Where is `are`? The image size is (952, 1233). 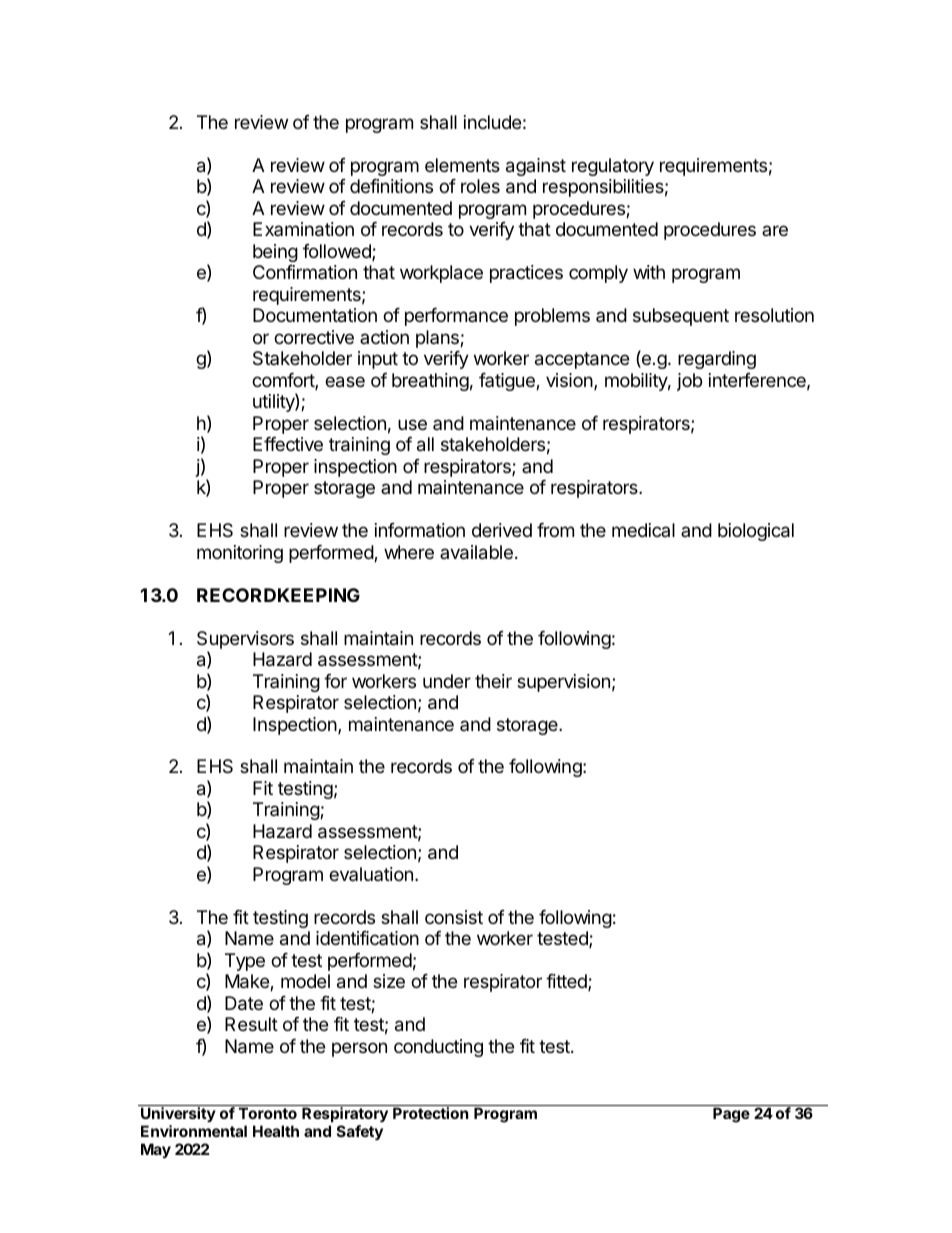
are is located at coordinates (775, 230).
